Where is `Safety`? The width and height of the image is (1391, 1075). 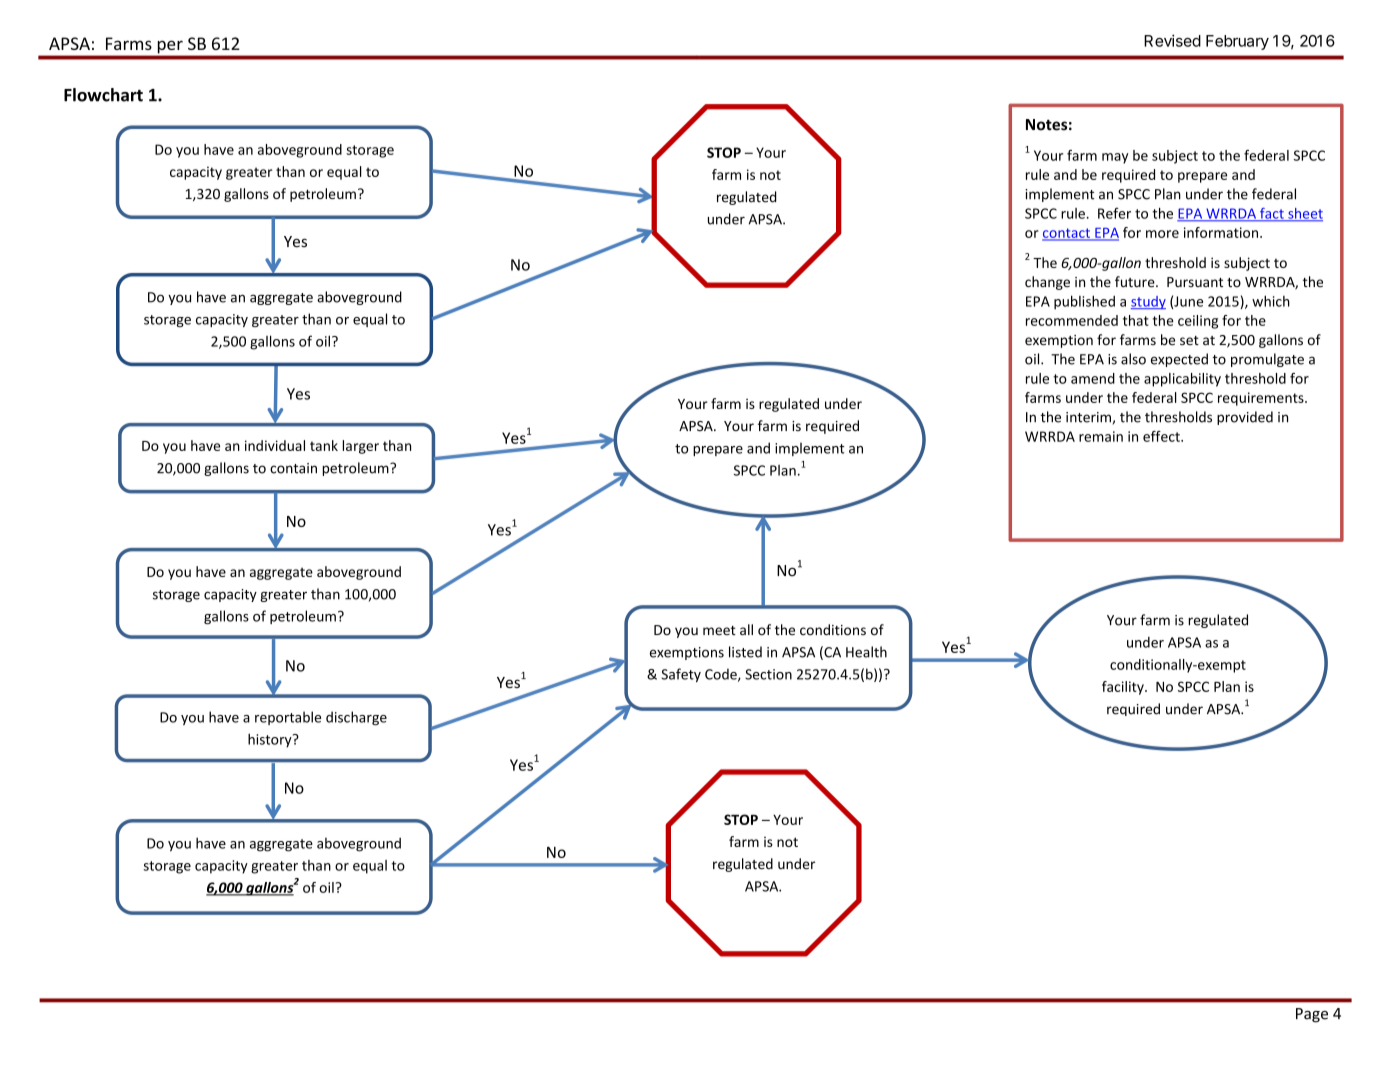
Safety is located at coordinates (681, 675).
